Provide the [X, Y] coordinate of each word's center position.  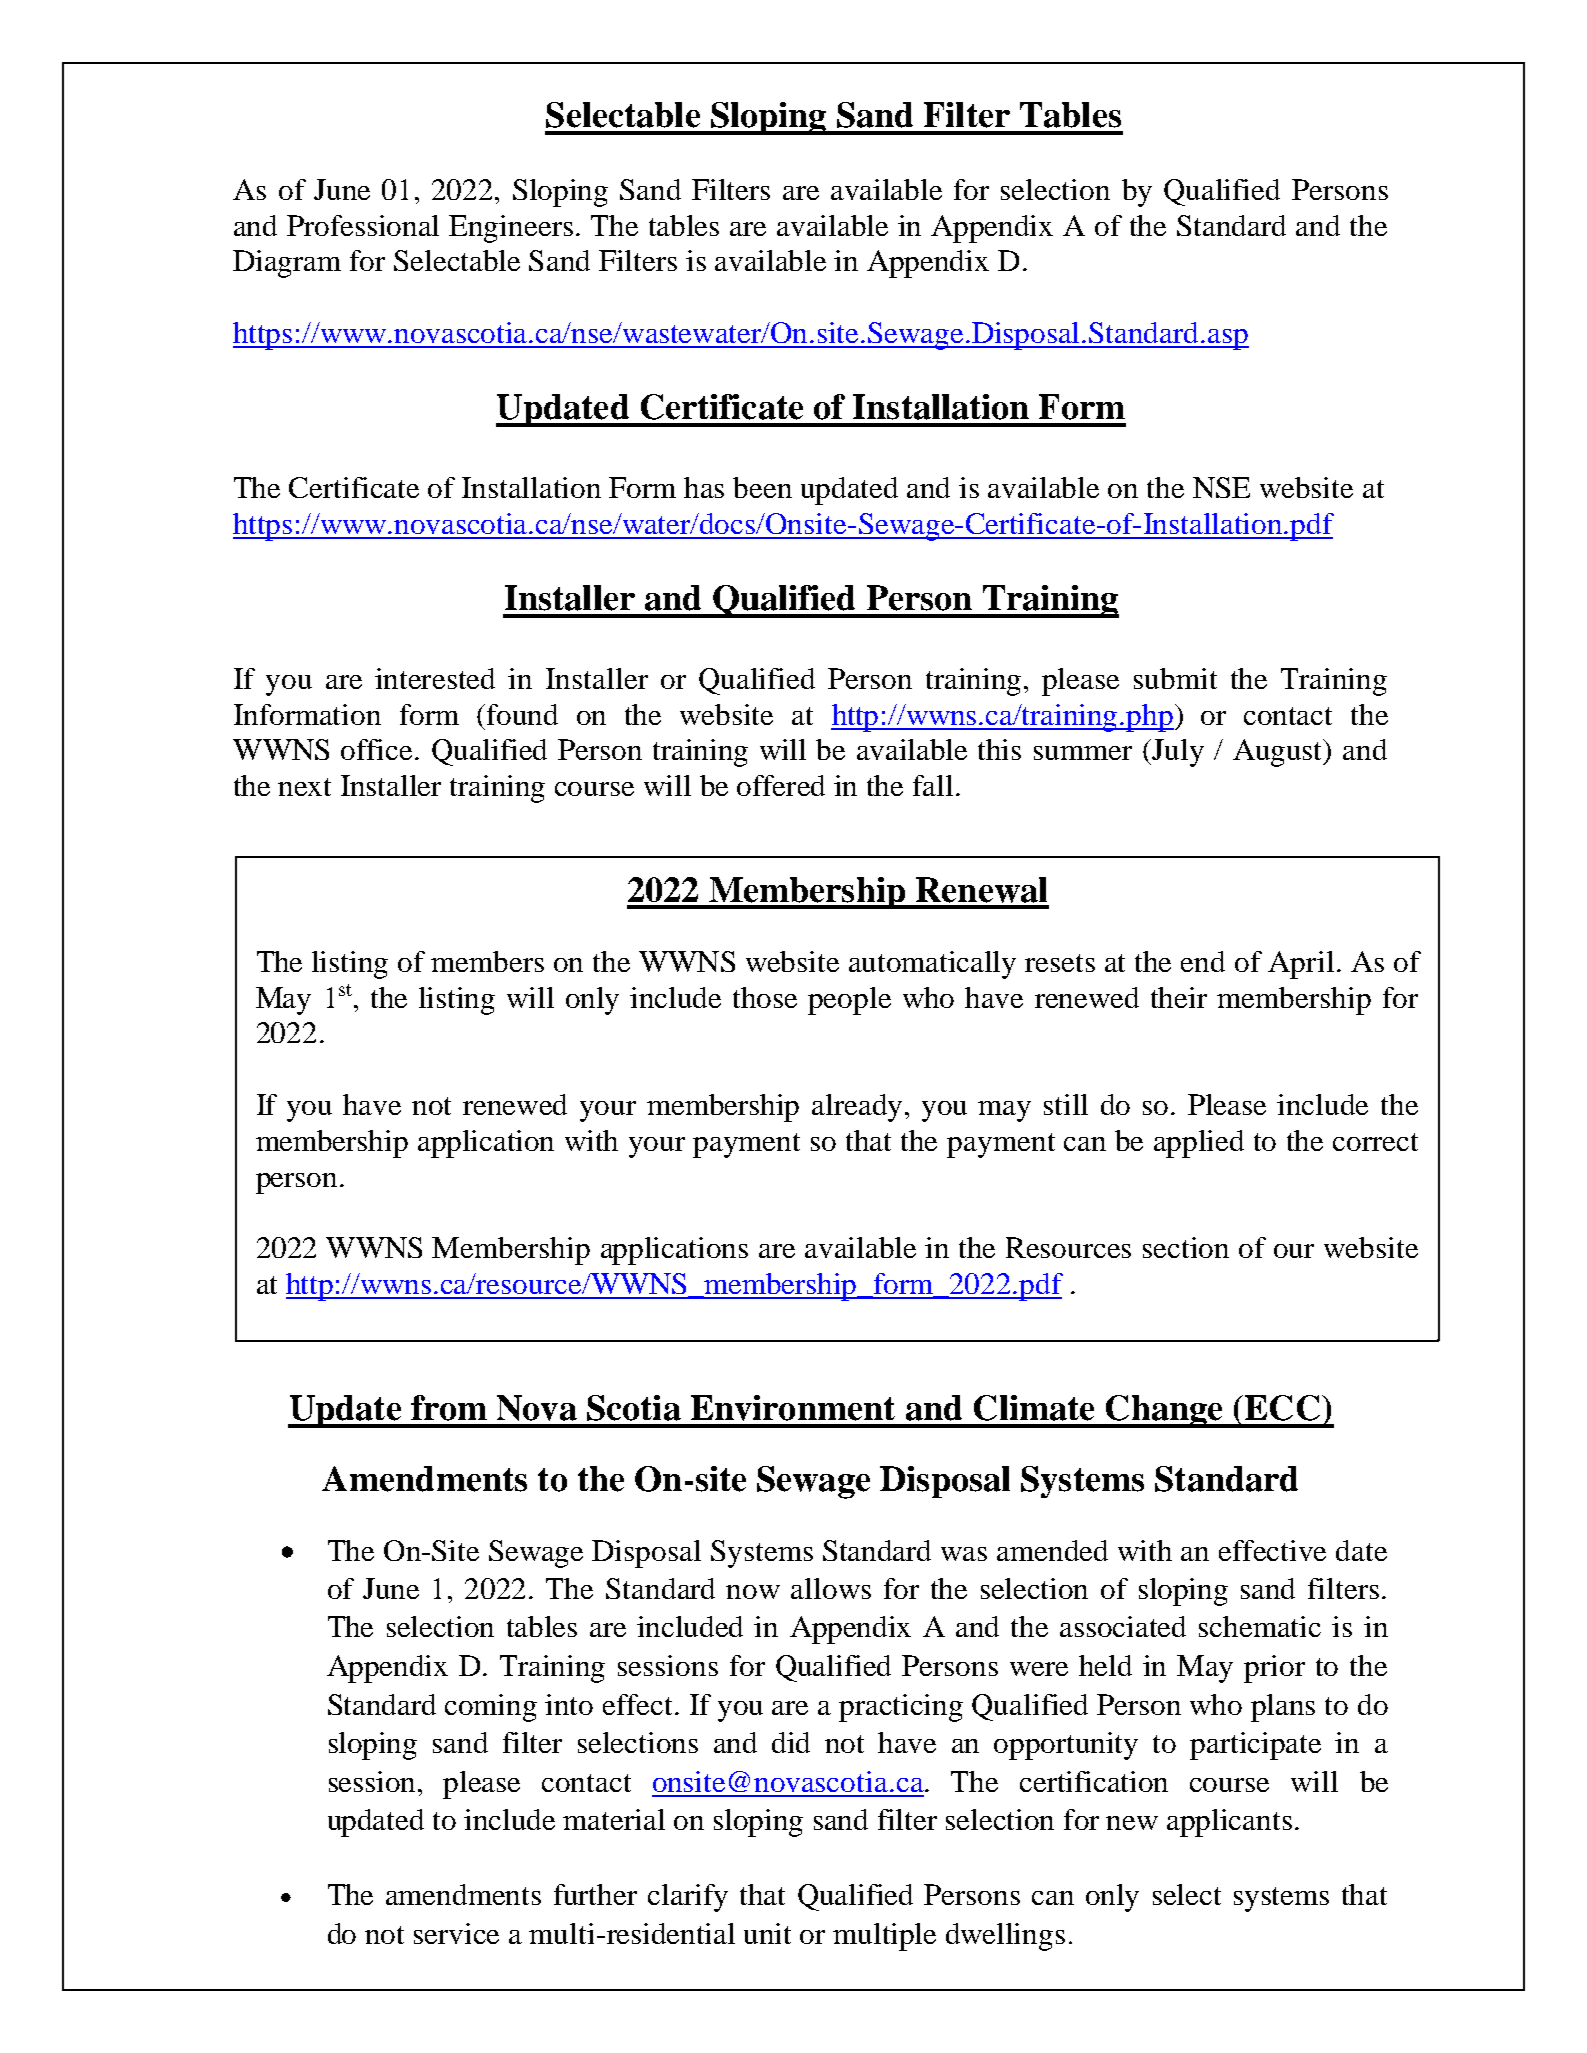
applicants [1229, 1823]
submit [1175, 678]
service [456, 1933]
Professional [363, 225]
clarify [688, 1898]
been [762, 487]
